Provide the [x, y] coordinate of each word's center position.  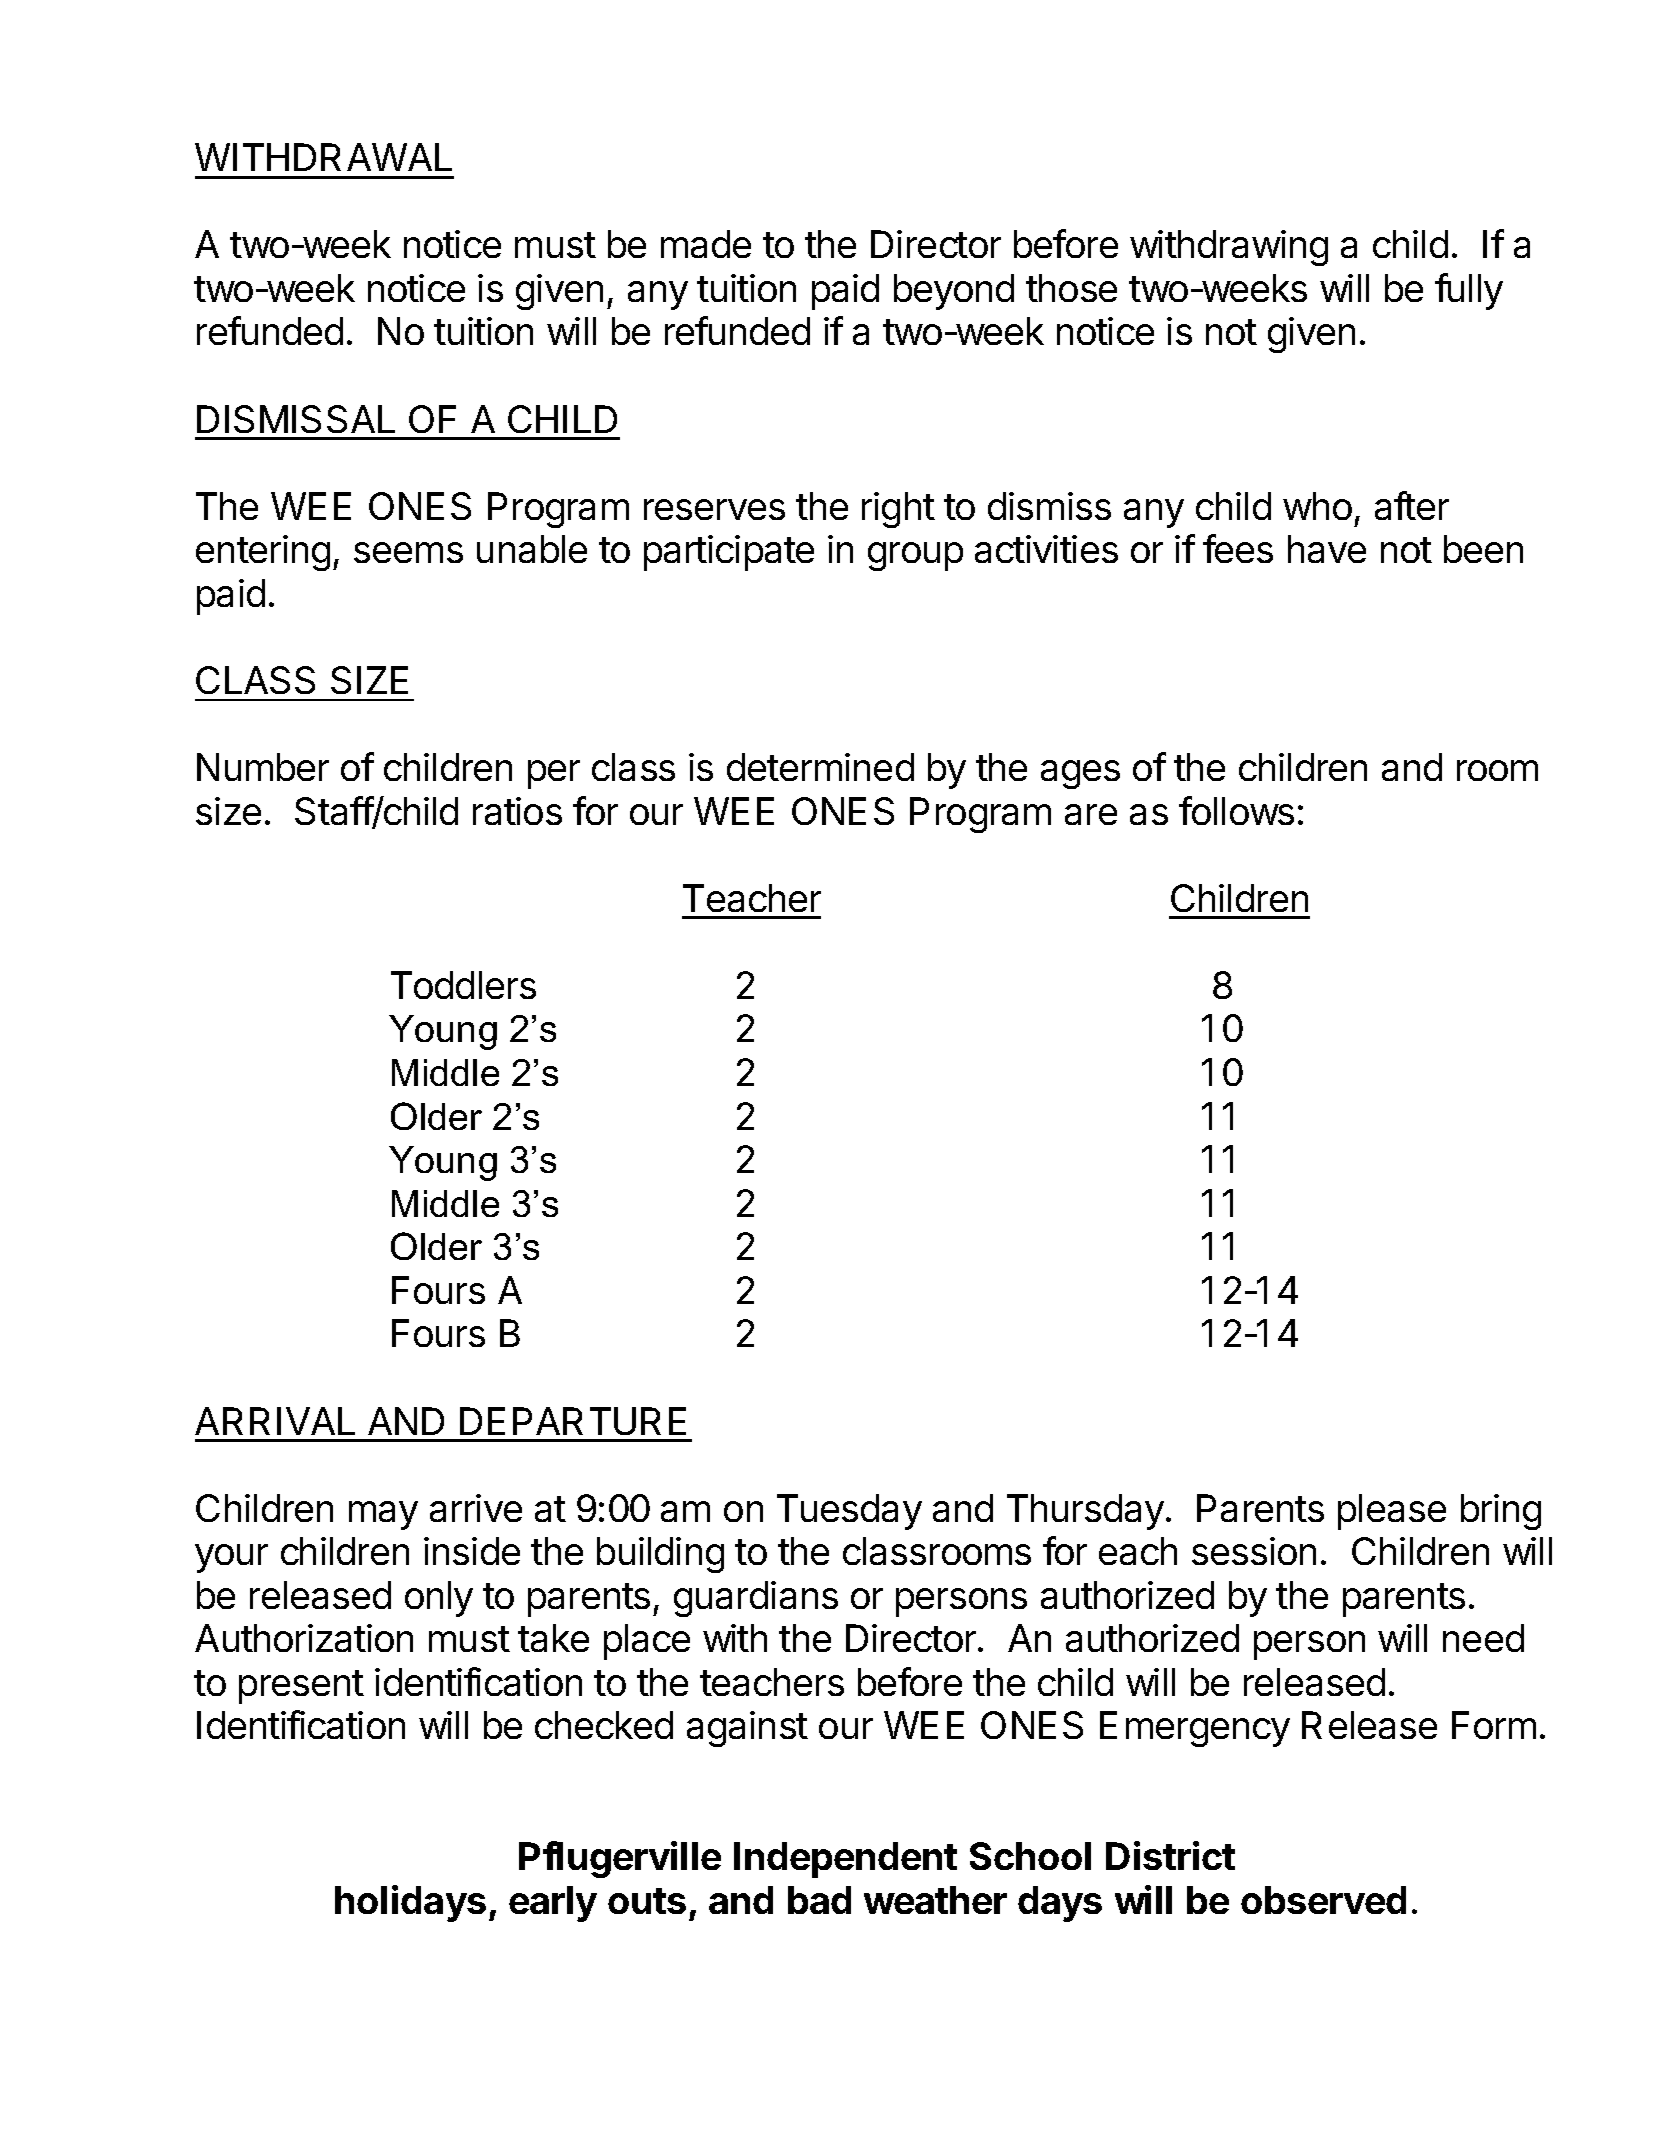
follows [1236, 810]
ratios [517, 811]
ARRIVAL [275, 1421]
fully [1469, 291]
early [553, 1904]
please [1392, 1512]
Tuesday [849, 1512]
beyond [954, 292]
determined [820, 767]
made [706, 244]
